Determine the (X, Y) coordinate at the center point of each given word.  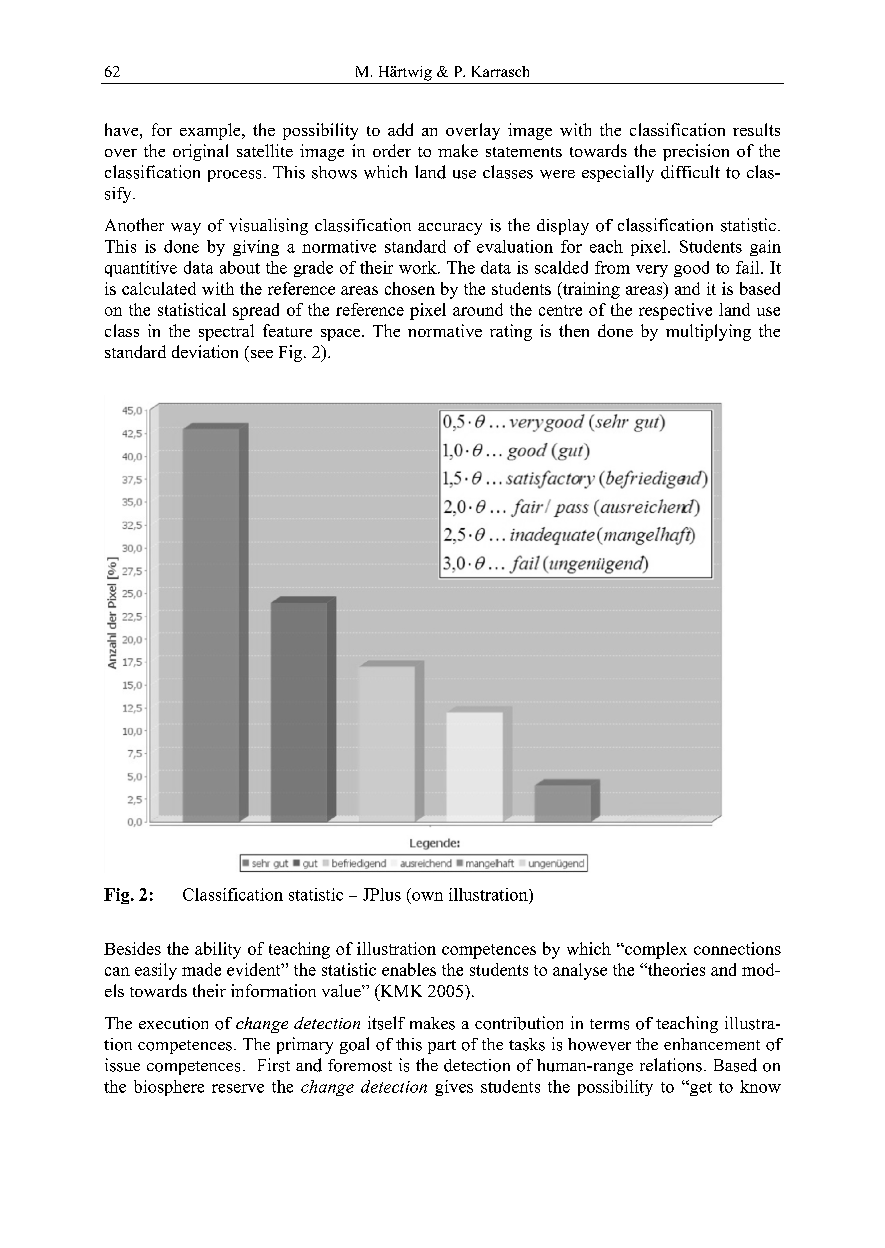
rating (511, 332)
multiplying (708, 332)
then (574, 330)
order (392, 150)
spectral (226, 332)
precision (696, 152)
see (262, 354)
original (200, 152)
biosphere (169, 1088)
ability (218, 950)
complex (655, 950)
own (427, 896)
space (342, 335)
